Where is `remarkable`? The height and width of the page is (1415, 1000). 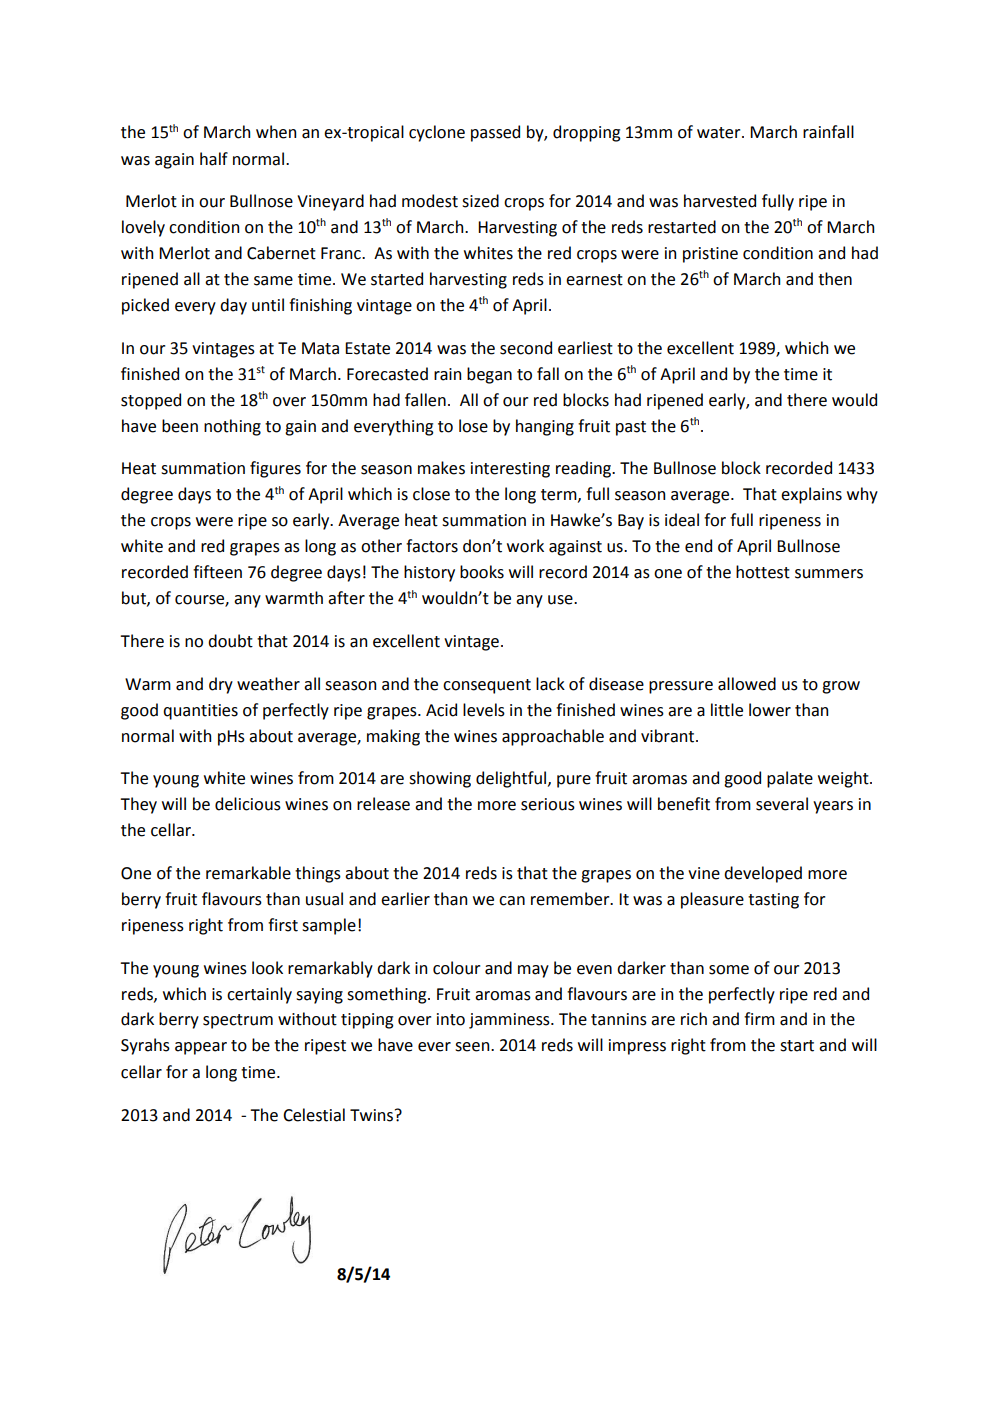
remarkable is located at coordinates (248, 873).
